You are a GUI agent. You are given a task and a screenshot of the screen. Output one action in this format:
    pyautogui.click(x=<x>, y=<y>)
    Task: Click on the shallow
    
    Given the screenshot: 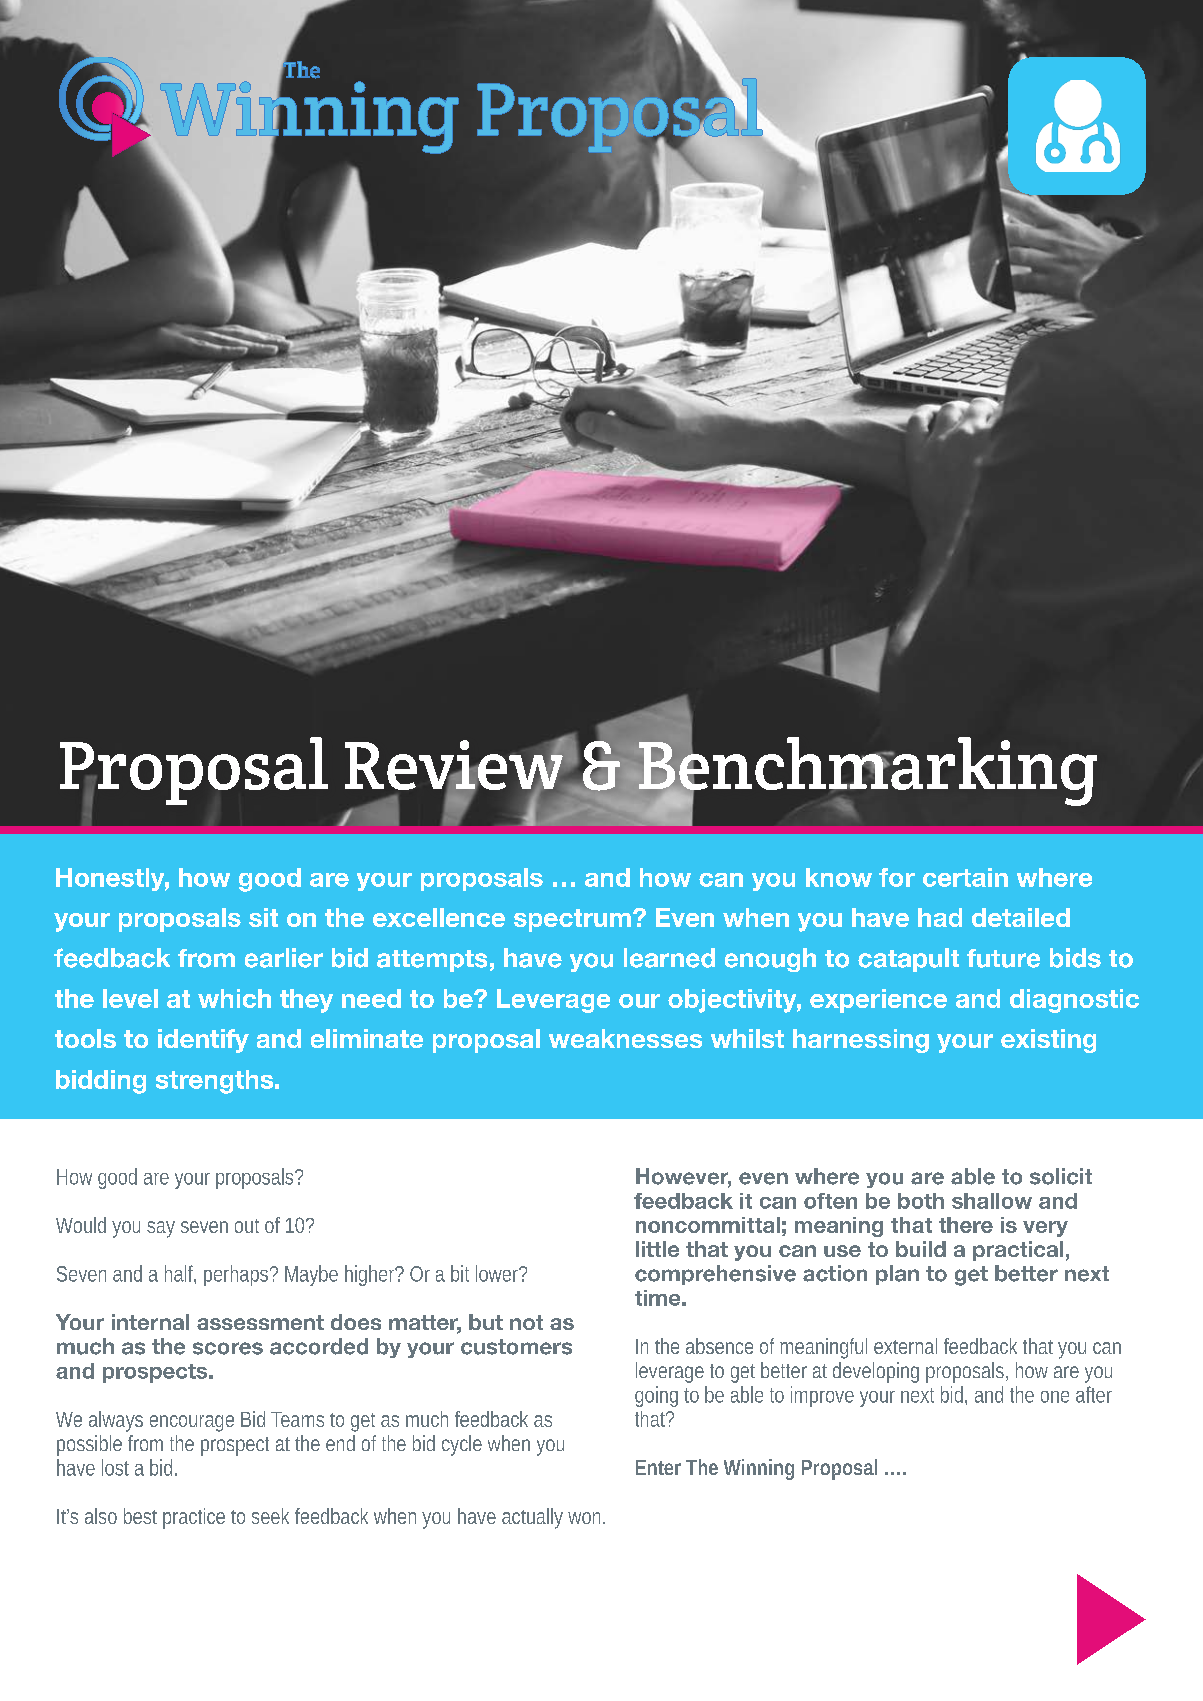 What is the action you would take?
    pyautogui.click(x=992, y=1201)
